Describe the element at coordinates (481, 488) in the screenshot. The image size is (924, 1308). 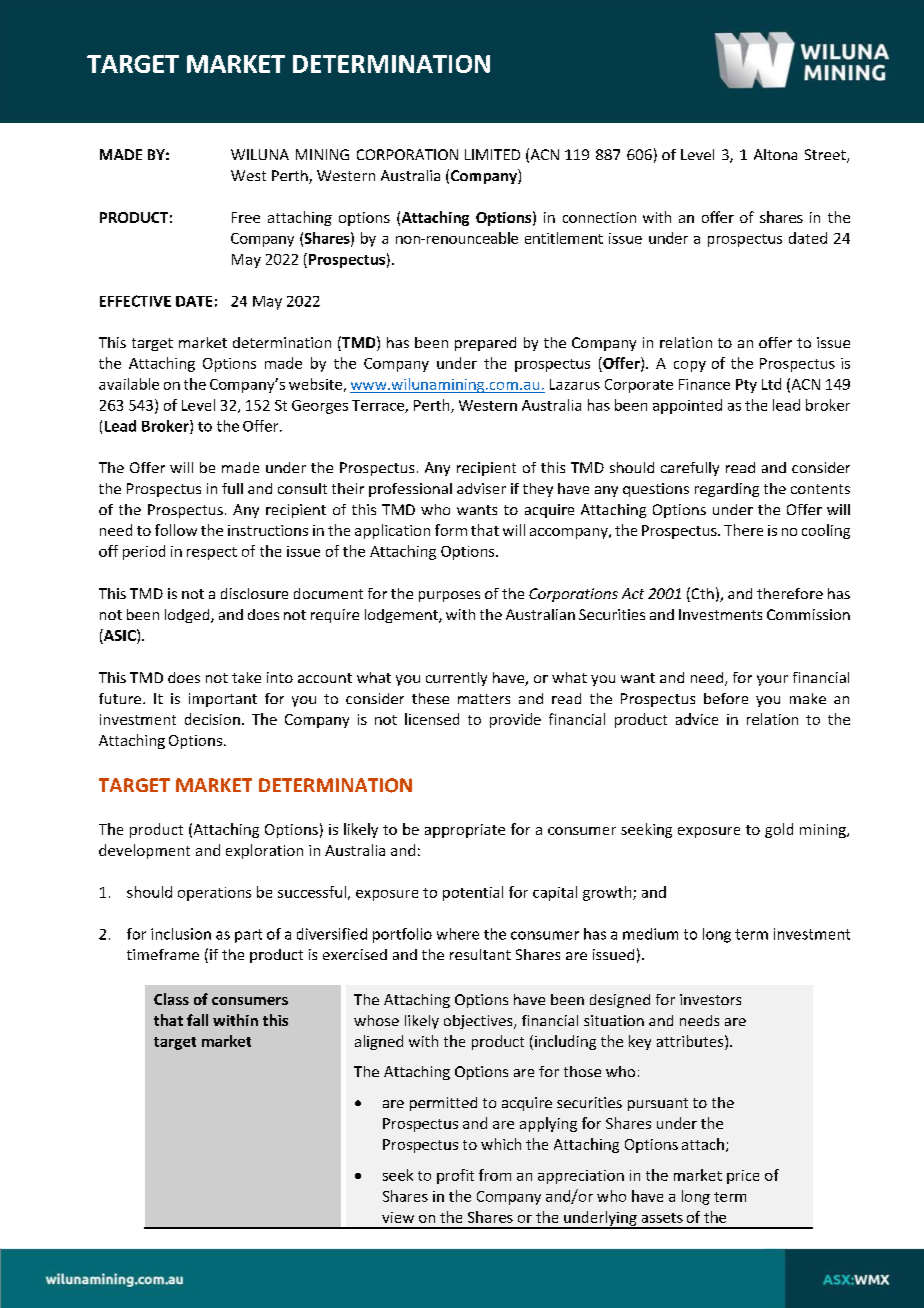
I see `adviser` at that location.
